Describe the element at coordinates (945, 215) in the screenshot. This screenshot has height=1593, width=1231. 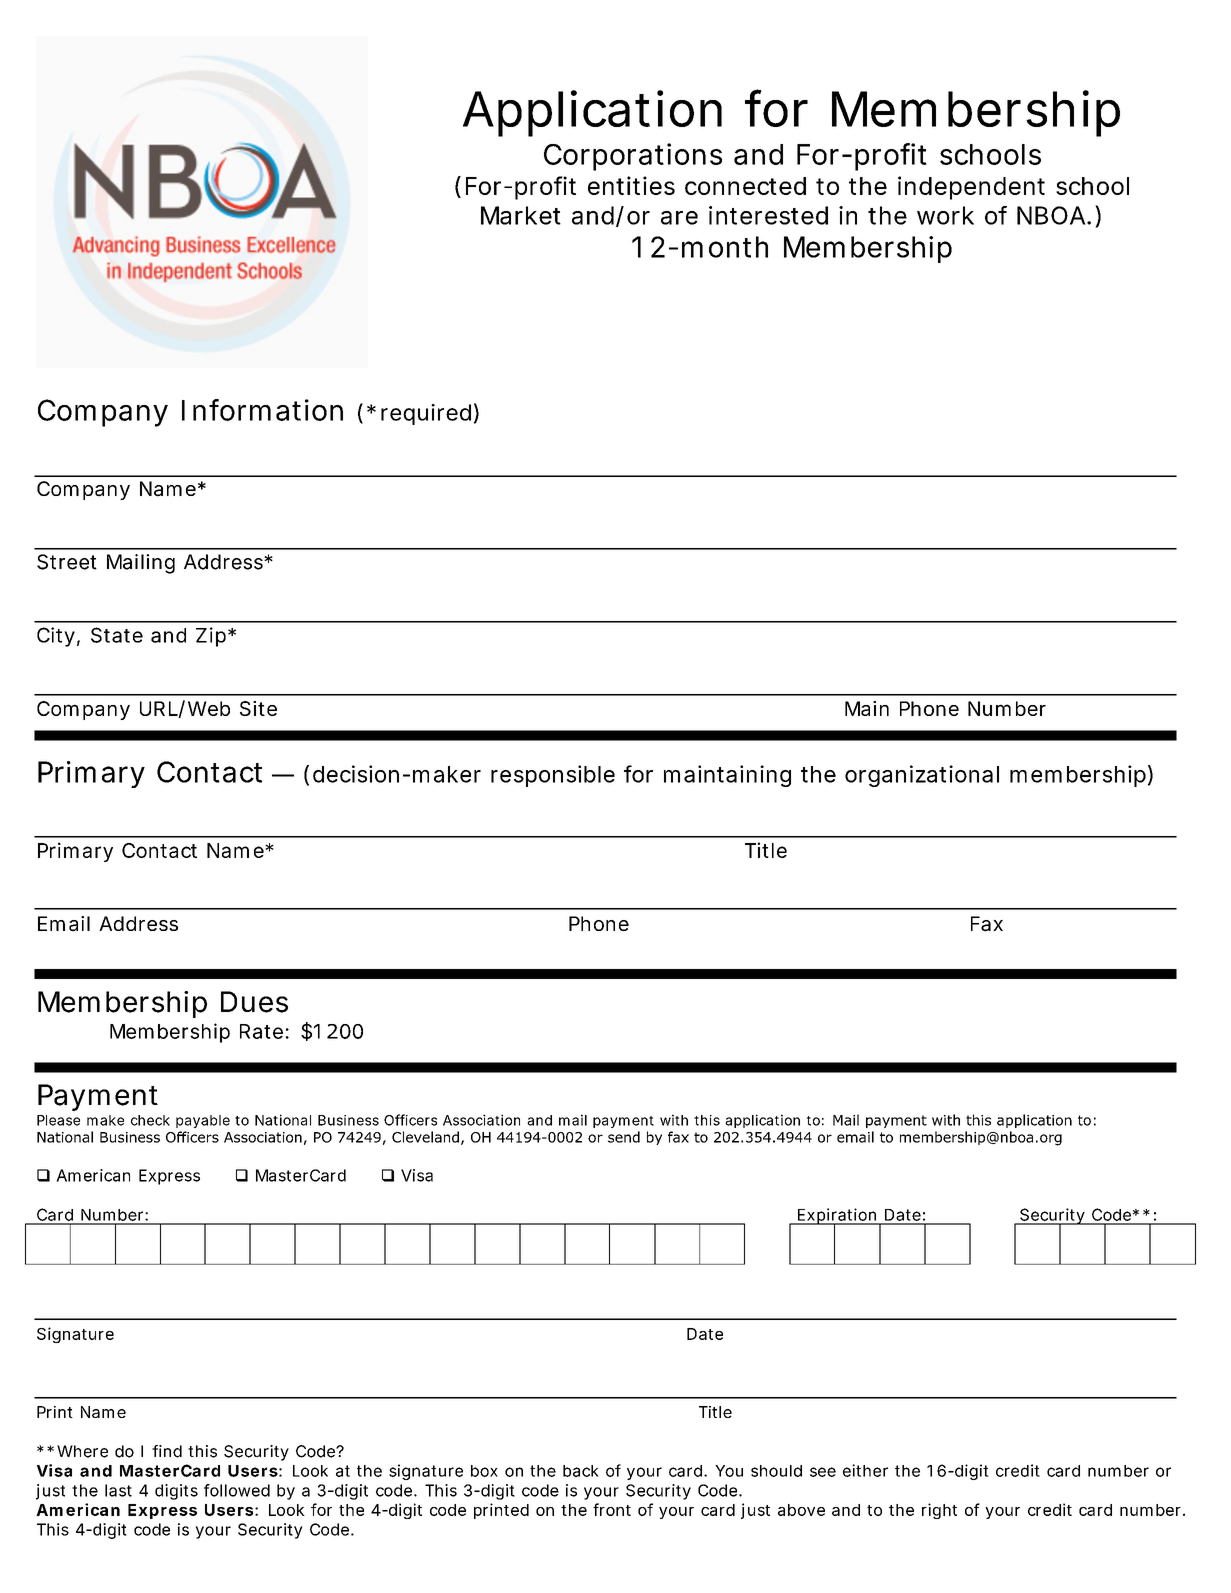
I see `work` at that location.
